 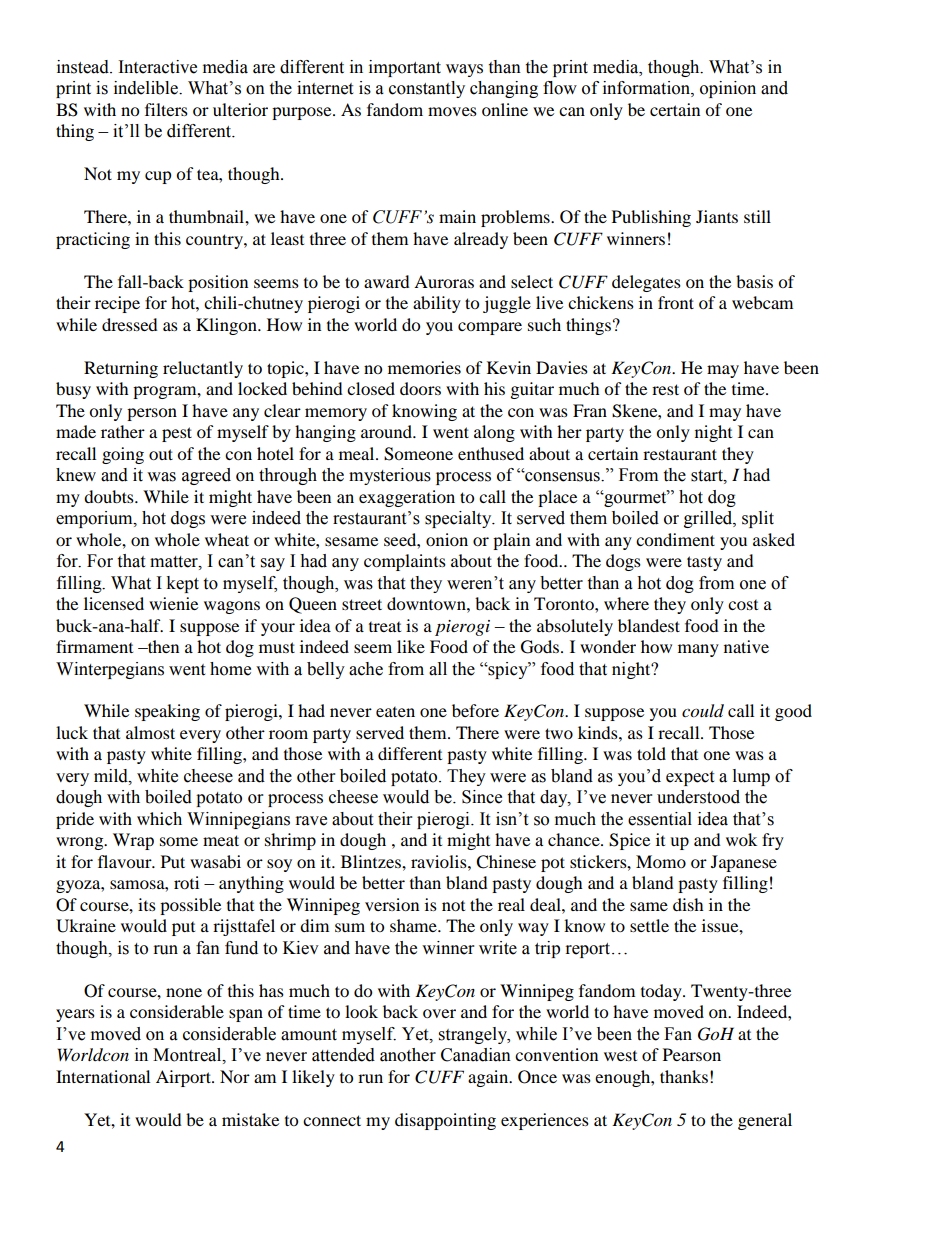 I want to click on dressed, so click(x=130, y=324).
